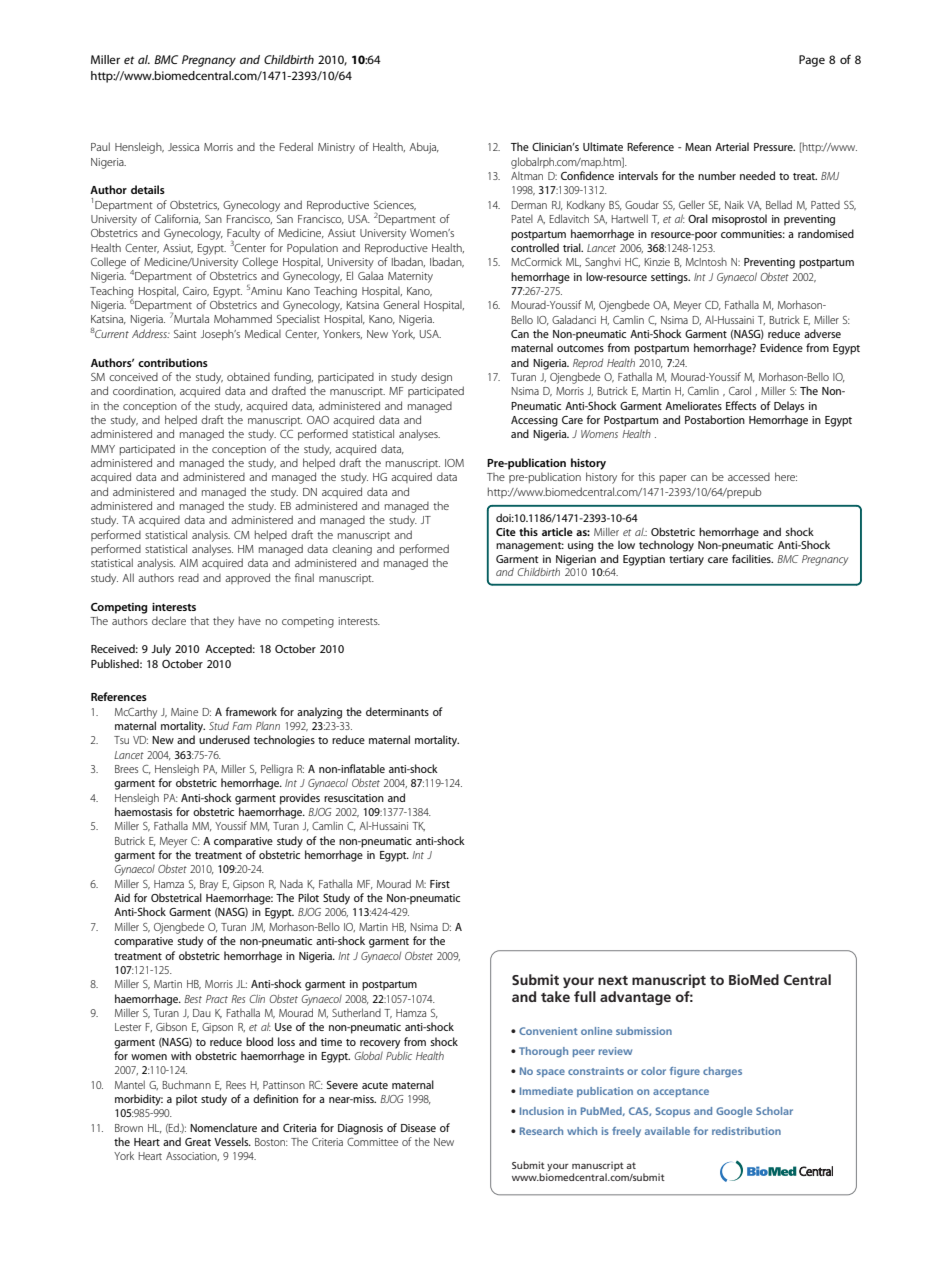  I want to click on determinants, so click(397, 711).
